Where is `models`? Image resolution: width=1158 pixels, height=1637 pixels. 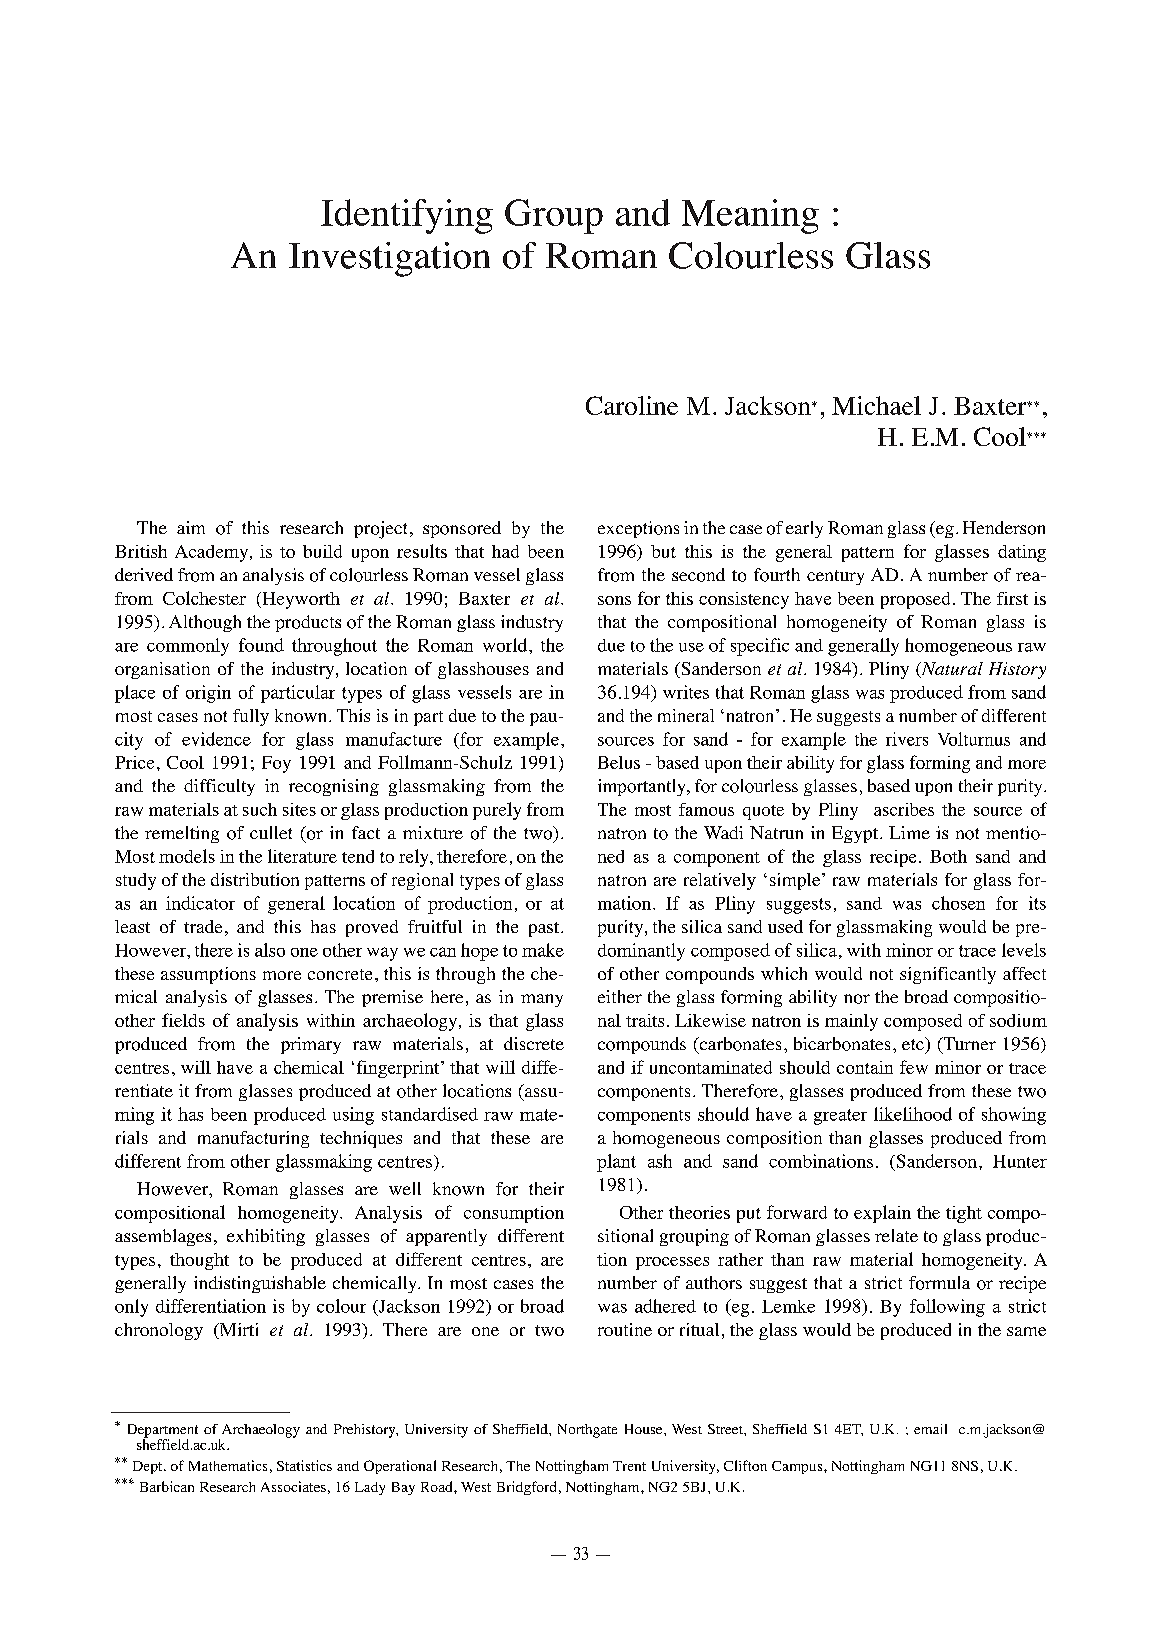
models is located at coordinates (187, 856).
